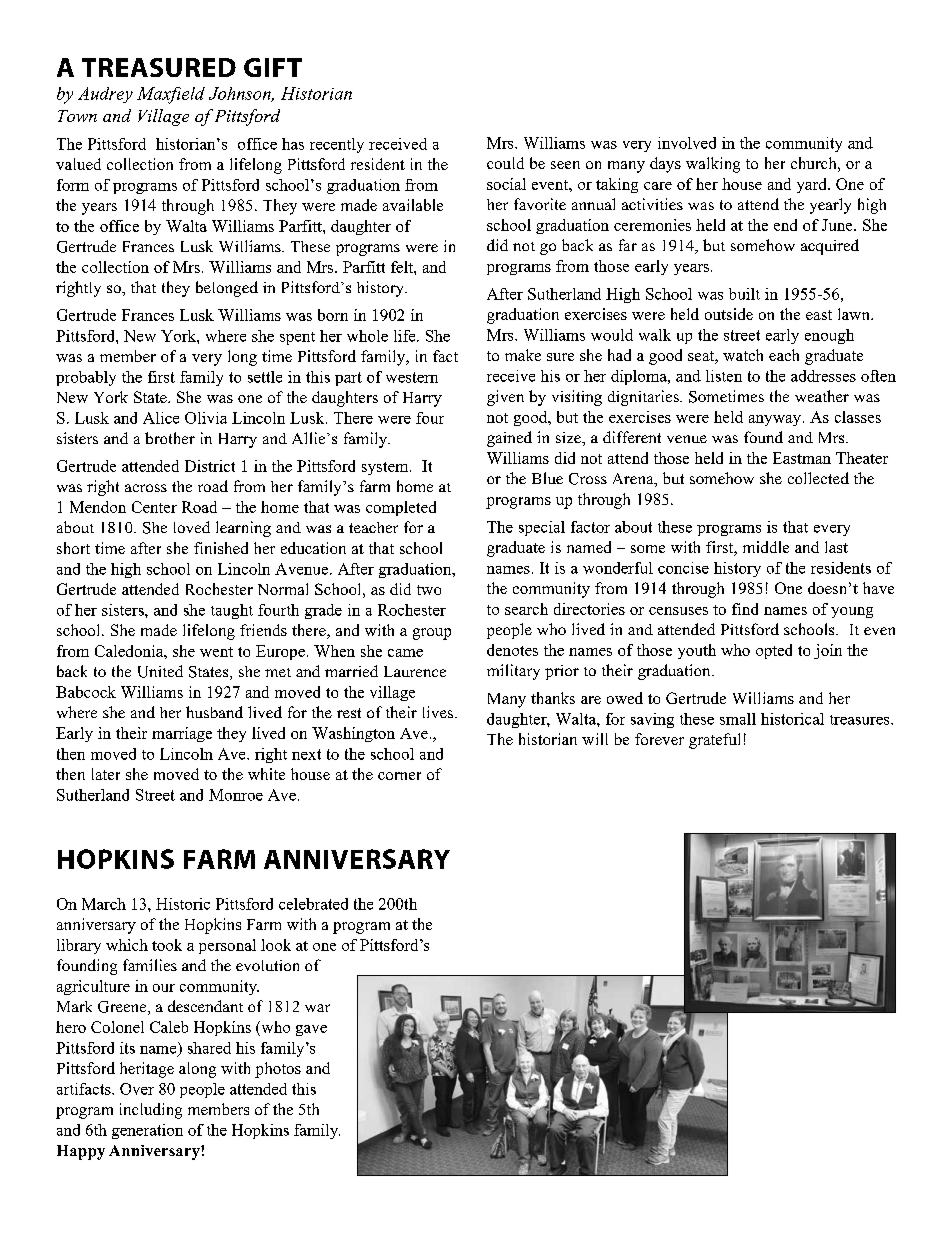  I want to click on taught, so click(232, 611).
